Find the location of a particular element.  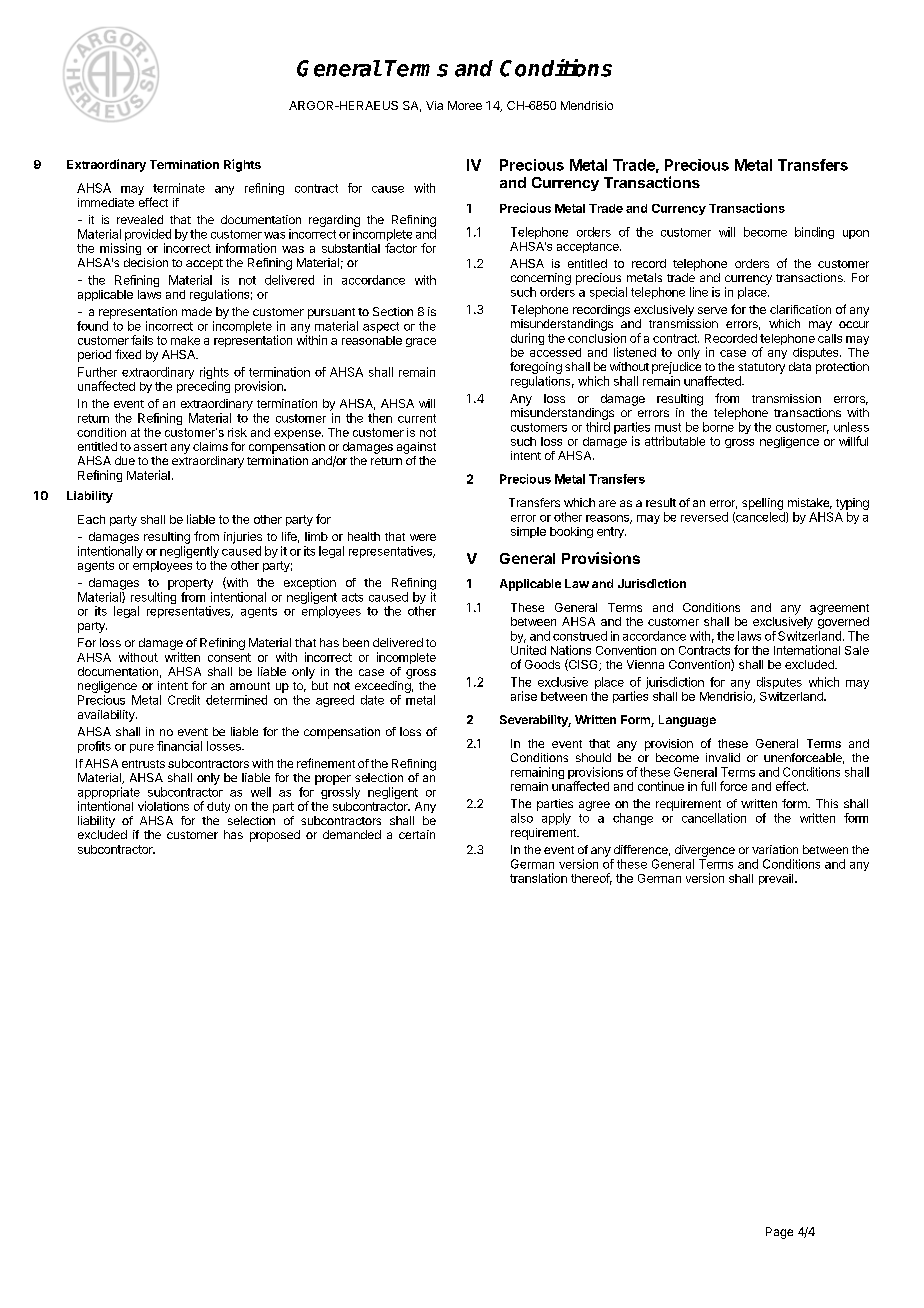

variation is located at coordinates (775, 849).
